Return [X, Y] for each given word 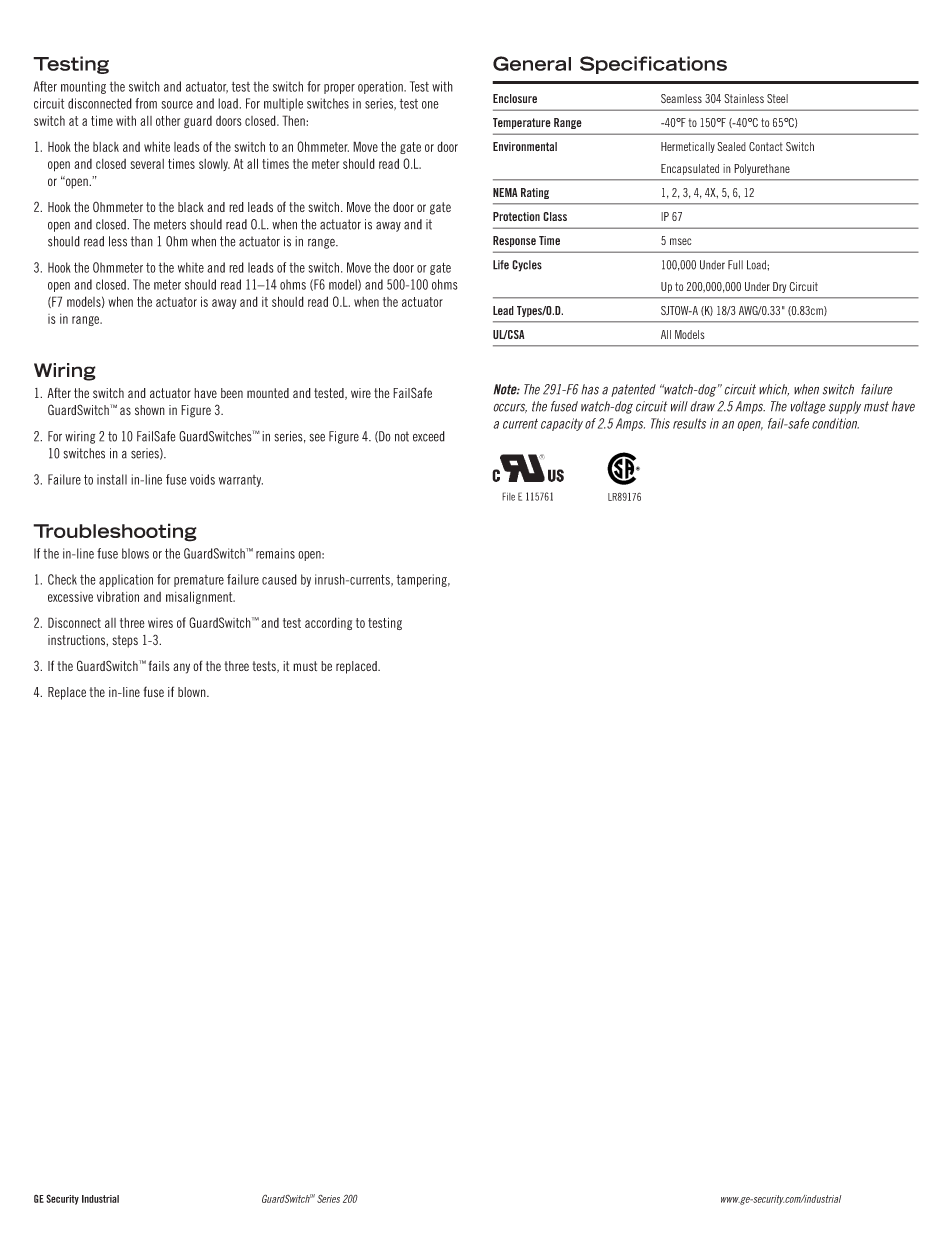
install [112, 479]
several [147, 164]
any [181, 668]
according [328, 623]
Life [501, 265]
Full [735, 265]
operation [381, 87]
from [146, 103]
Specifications [653, 65]
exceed [429, 436]
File [508, 496]
